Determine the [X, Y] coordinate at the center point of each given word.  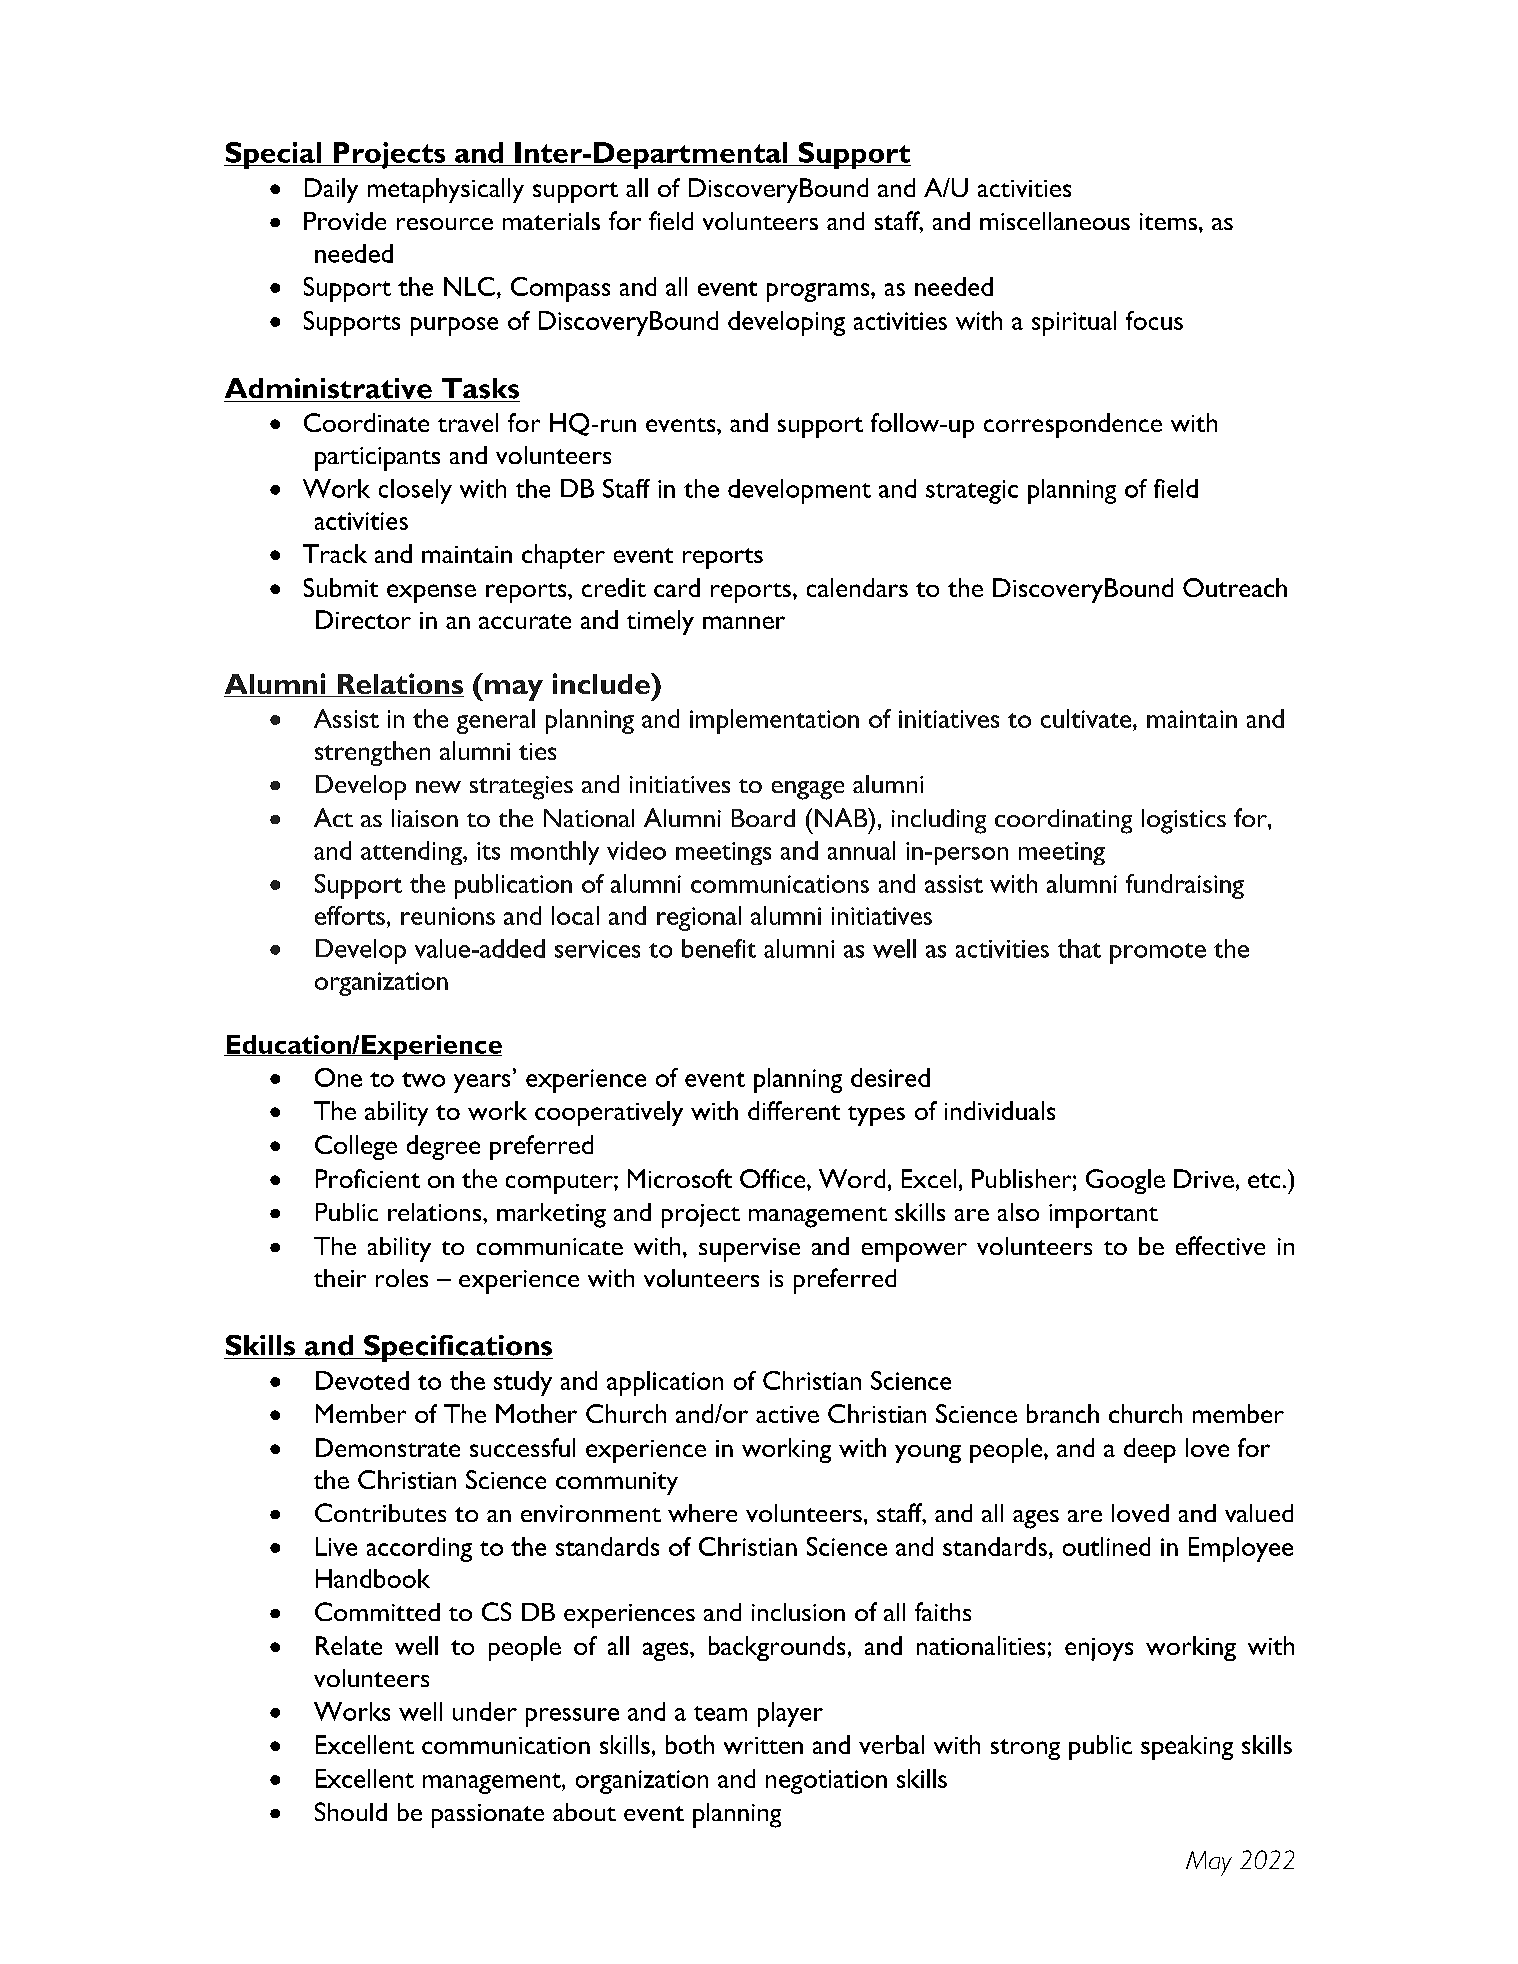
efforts [350, 915]
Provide [345, 221]
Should [351, 1811]
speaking [1187, 1747]
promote [1158, 953]
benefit [719, 948]
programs [819, 292]
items [1168, 221]
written [763, 1745]
